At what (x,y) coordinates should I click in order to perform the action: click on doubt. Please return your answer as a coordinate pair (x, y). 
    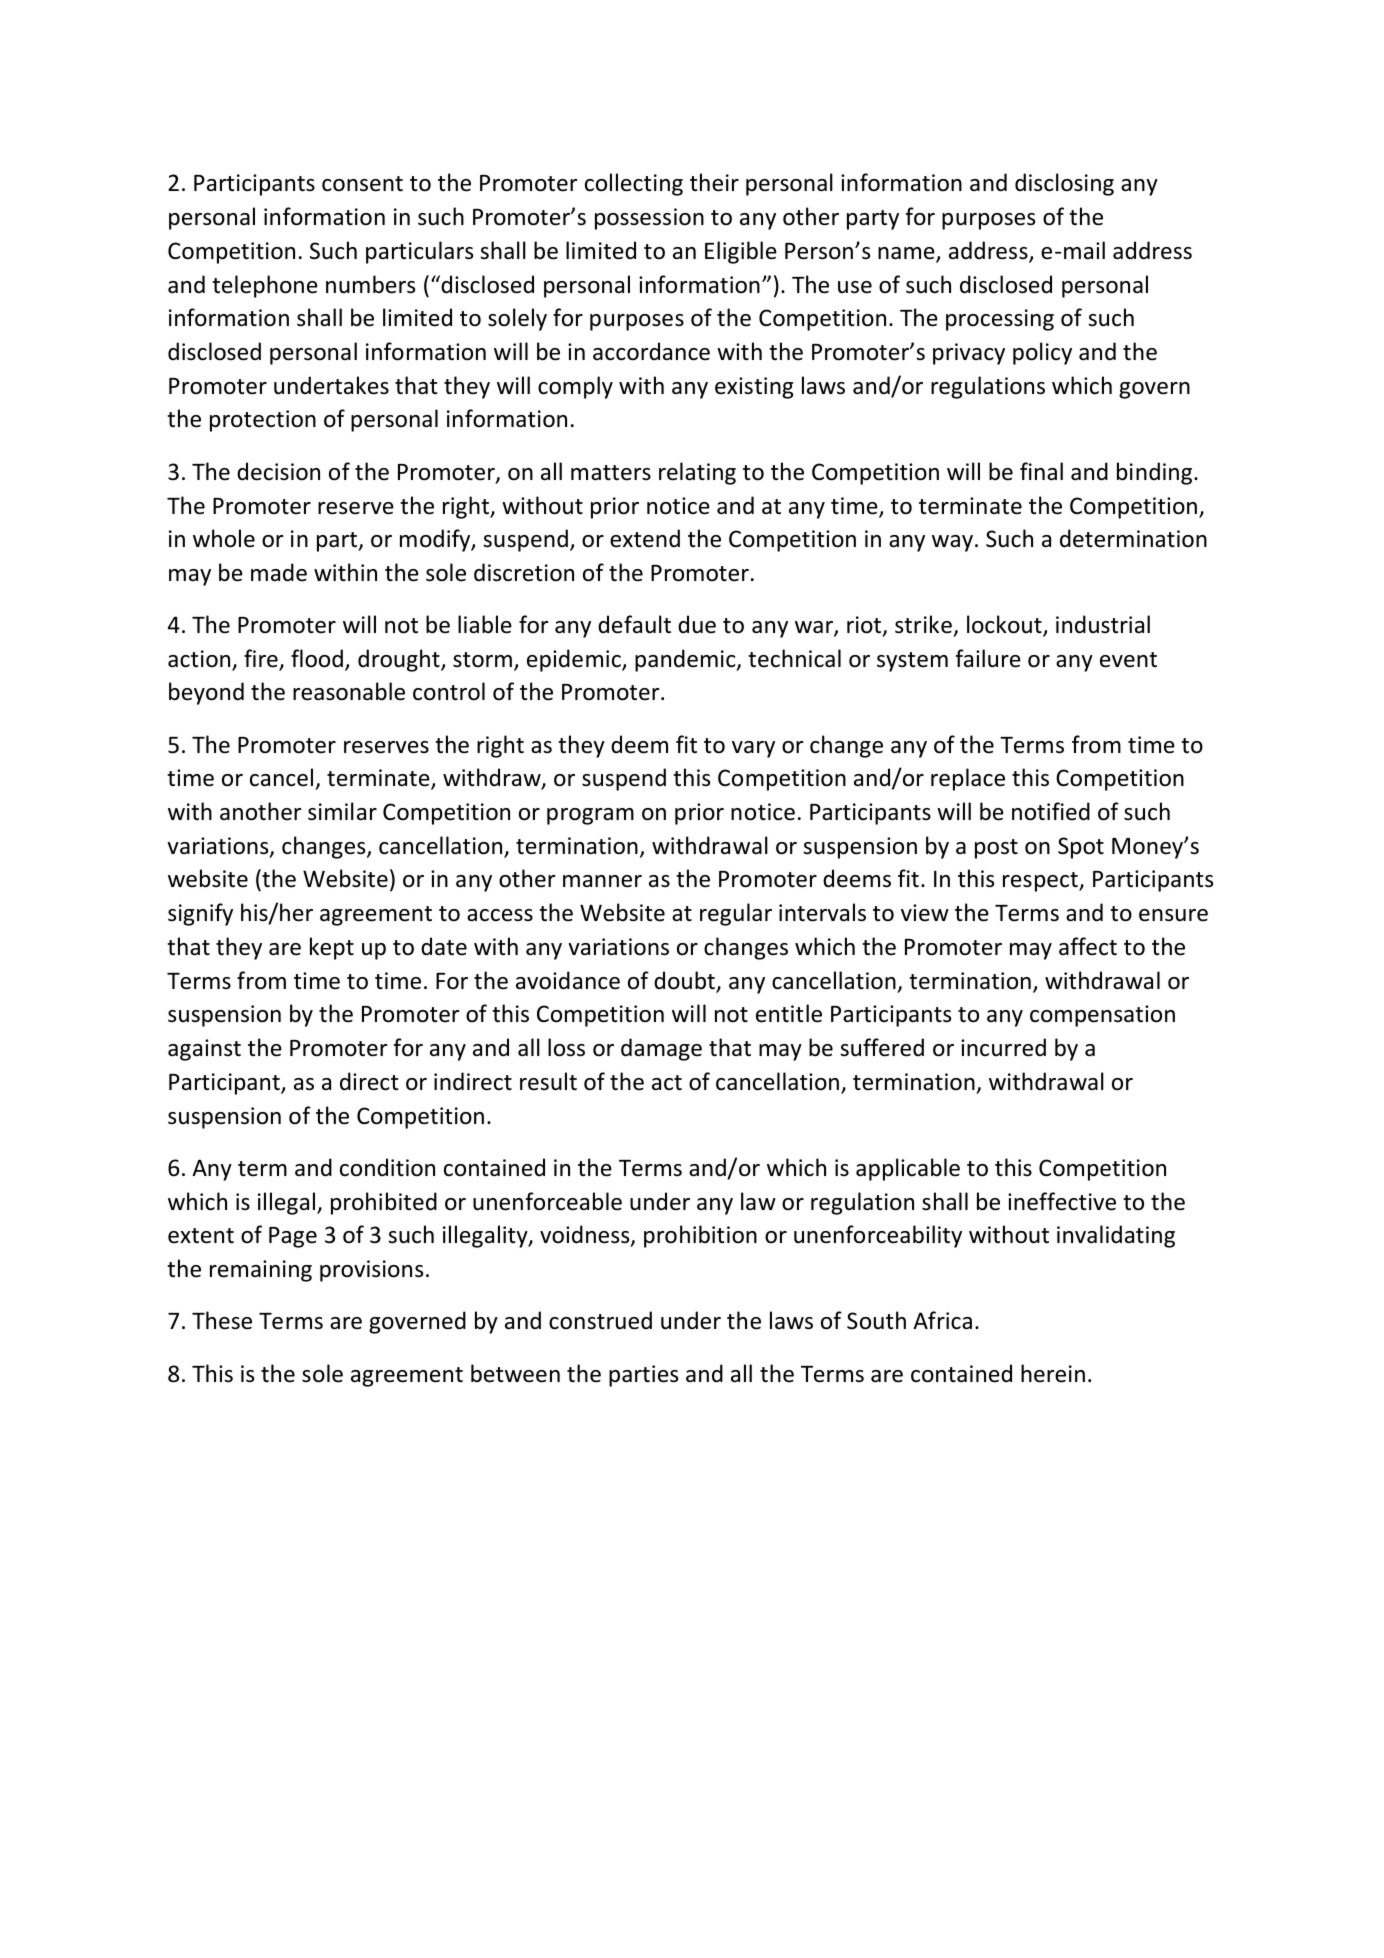
    Looking at the image, I should click on (685, 981).
